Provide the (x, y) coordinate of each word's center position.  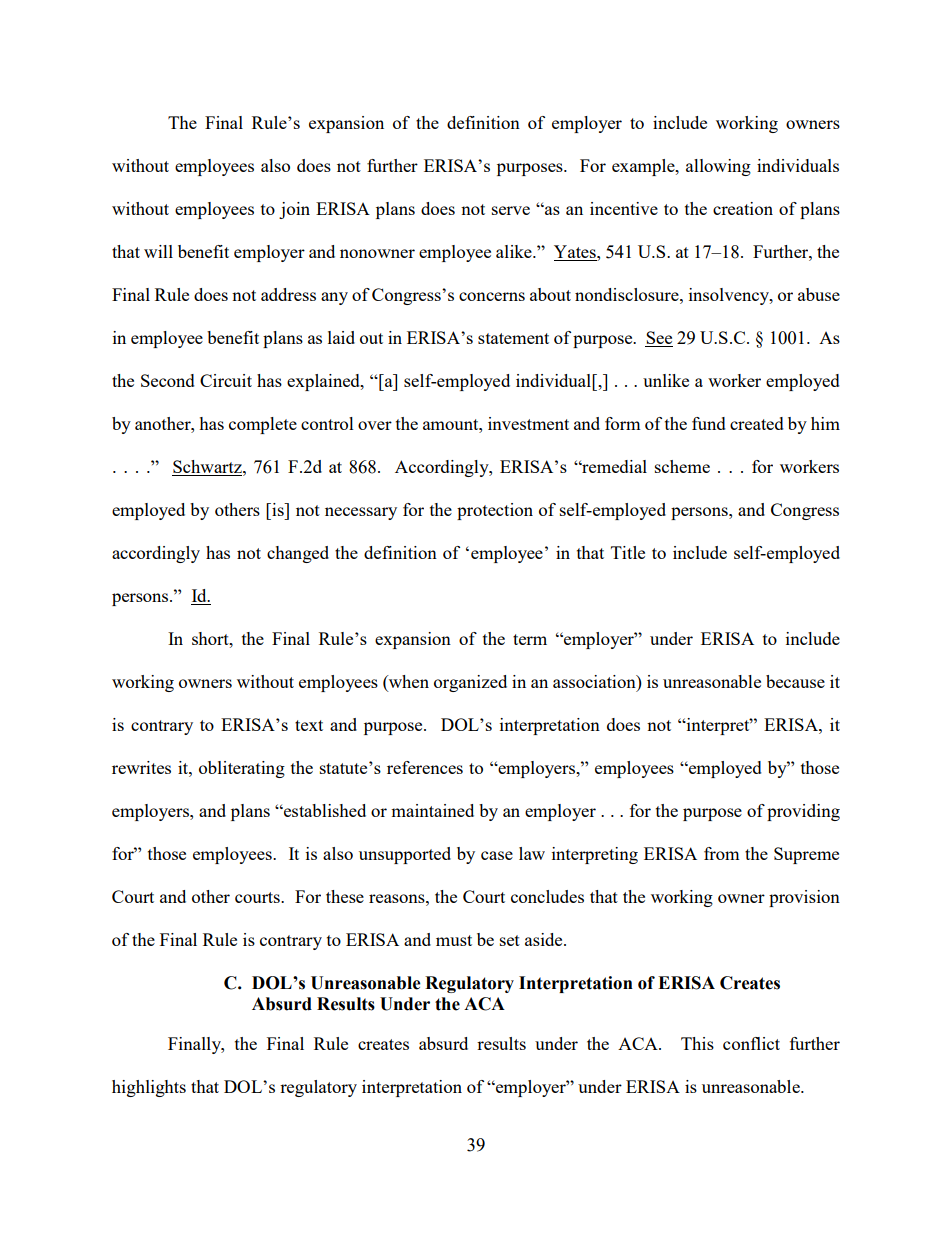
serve (511, 210)
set (510, 940)
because (795, 681)
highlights (149, 1088)
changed (298, 554)
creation (743, 208)
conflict (751, 1043)
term (530, 639)
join (294, 210)
